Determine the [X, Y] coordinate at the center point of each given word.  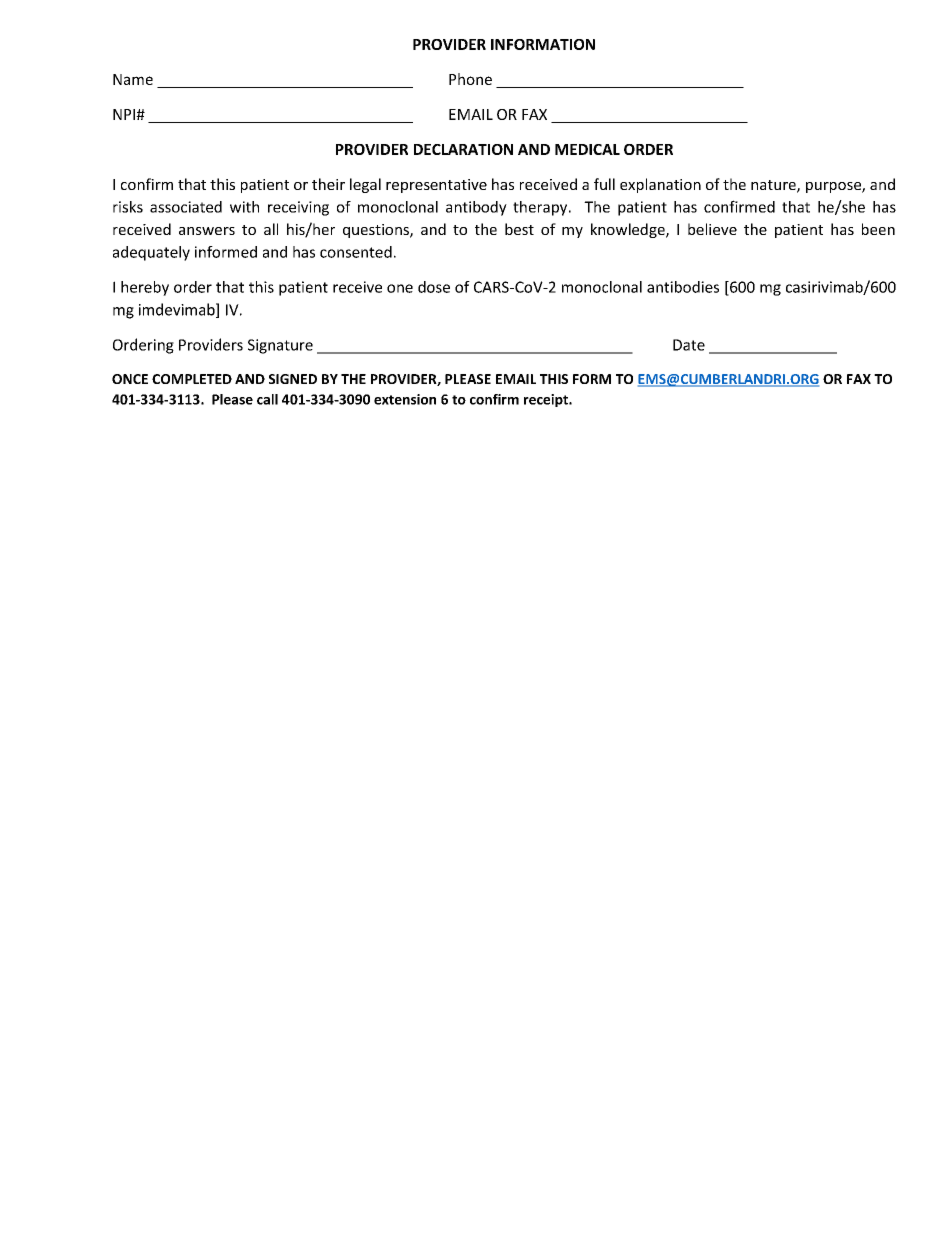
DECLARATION [463, 149]
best [519, 229]
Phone [470, 79]
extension [405, 399]
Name [133, 79]
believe [712, 229]
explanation [660, 185]
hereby [145, 288]
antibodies [683, 287]
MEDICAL [587, 149]
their [328, 184]
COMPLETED [192, 379]
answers [207, 231]
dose [434, 287]
